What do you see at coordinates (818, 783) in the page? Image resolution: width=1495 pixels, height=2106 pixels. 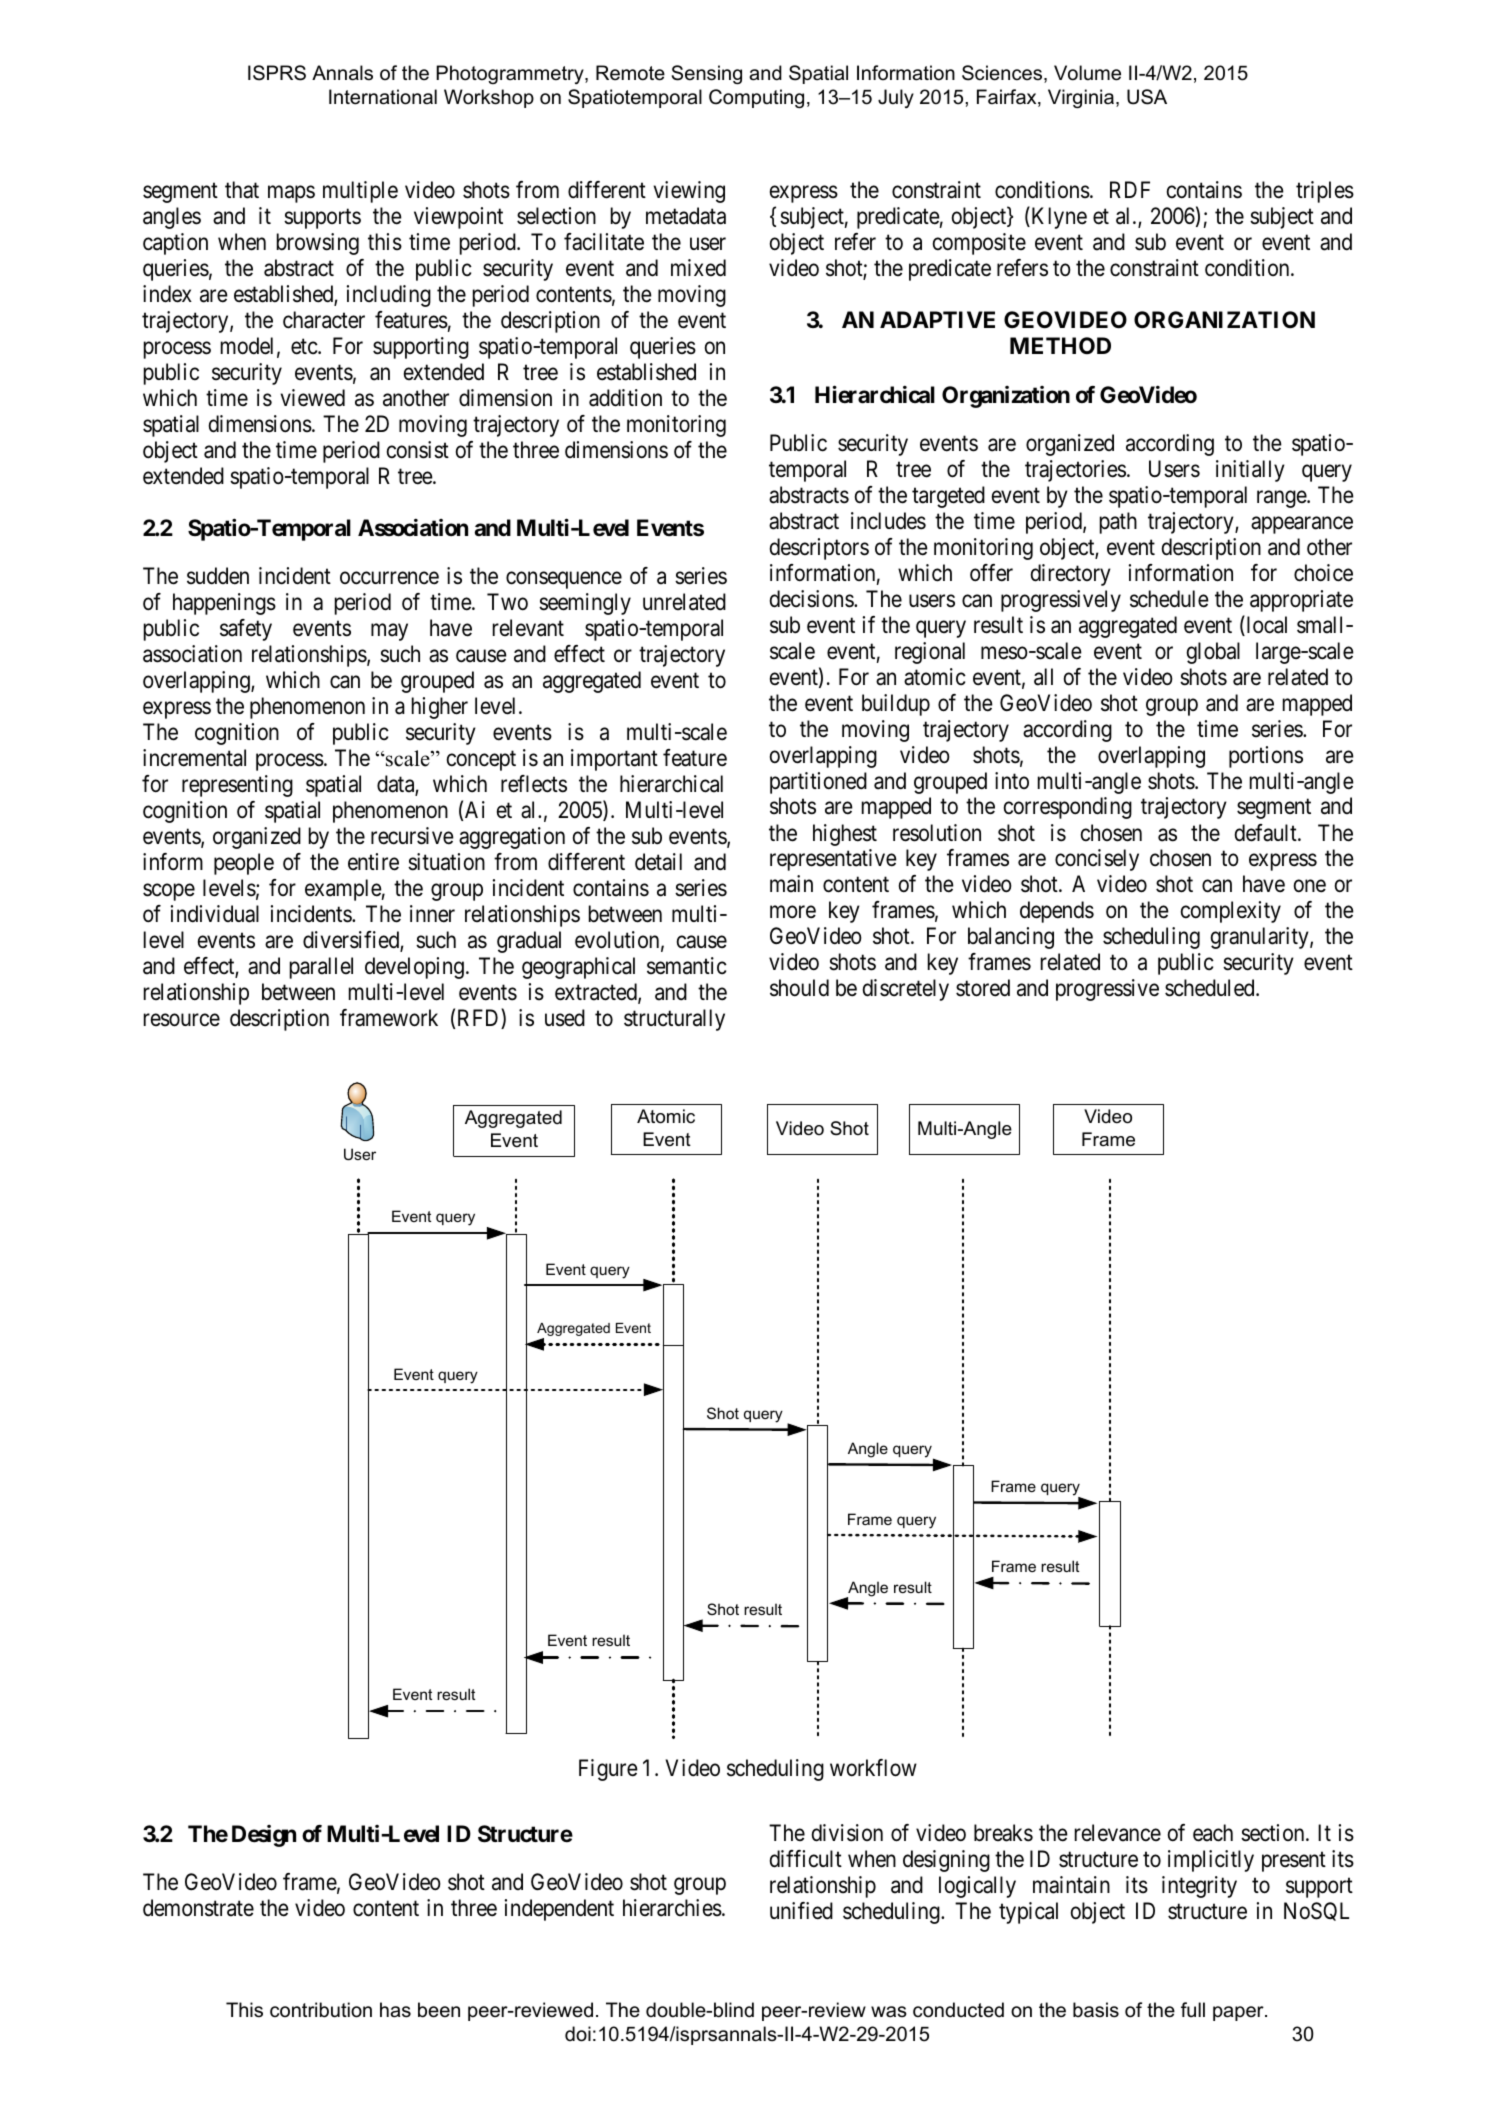 I see `partitioned` at bounding box center [818, 783].
